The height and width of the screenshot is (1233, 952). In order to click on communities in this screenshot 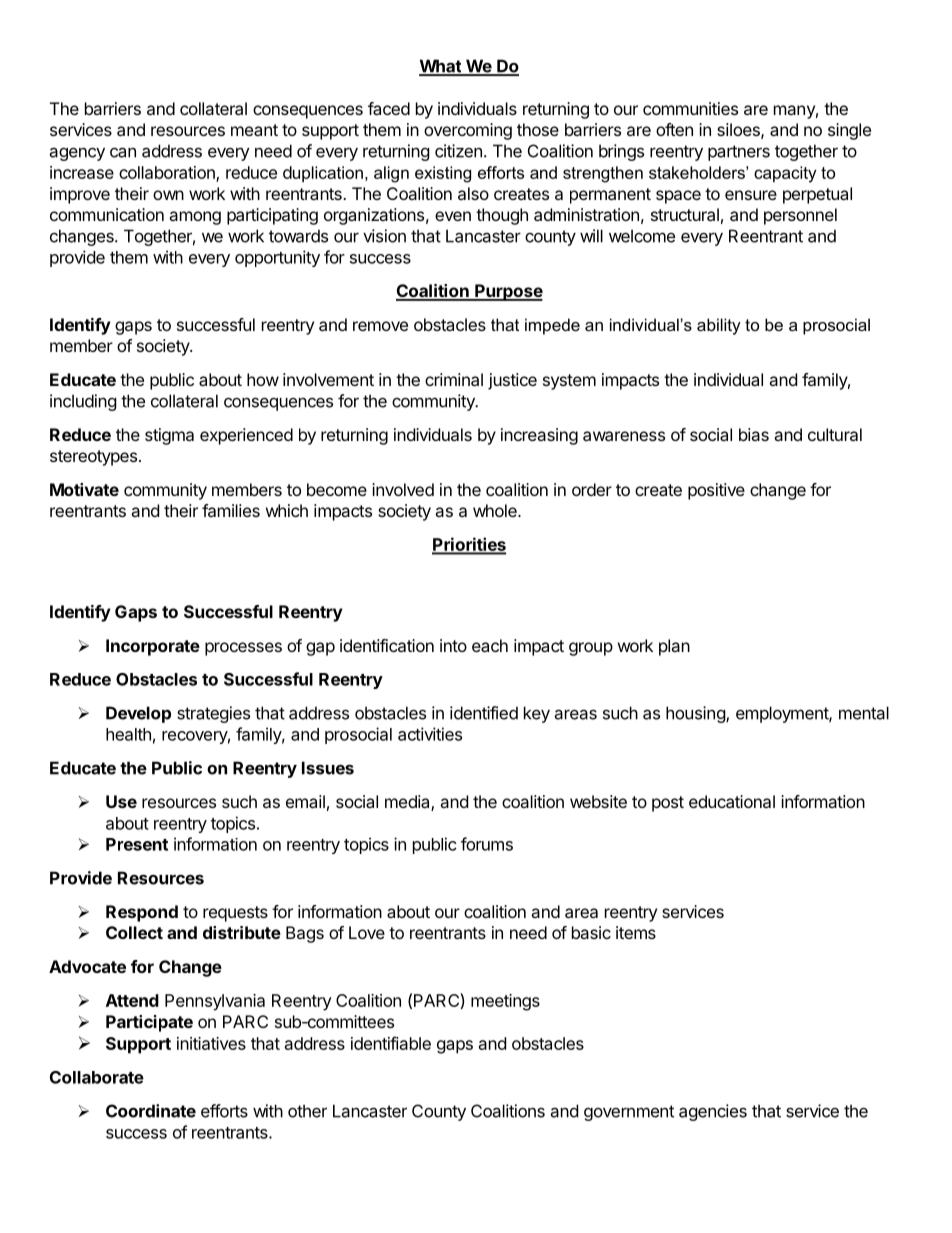, I will do `click(690, 108)`.
